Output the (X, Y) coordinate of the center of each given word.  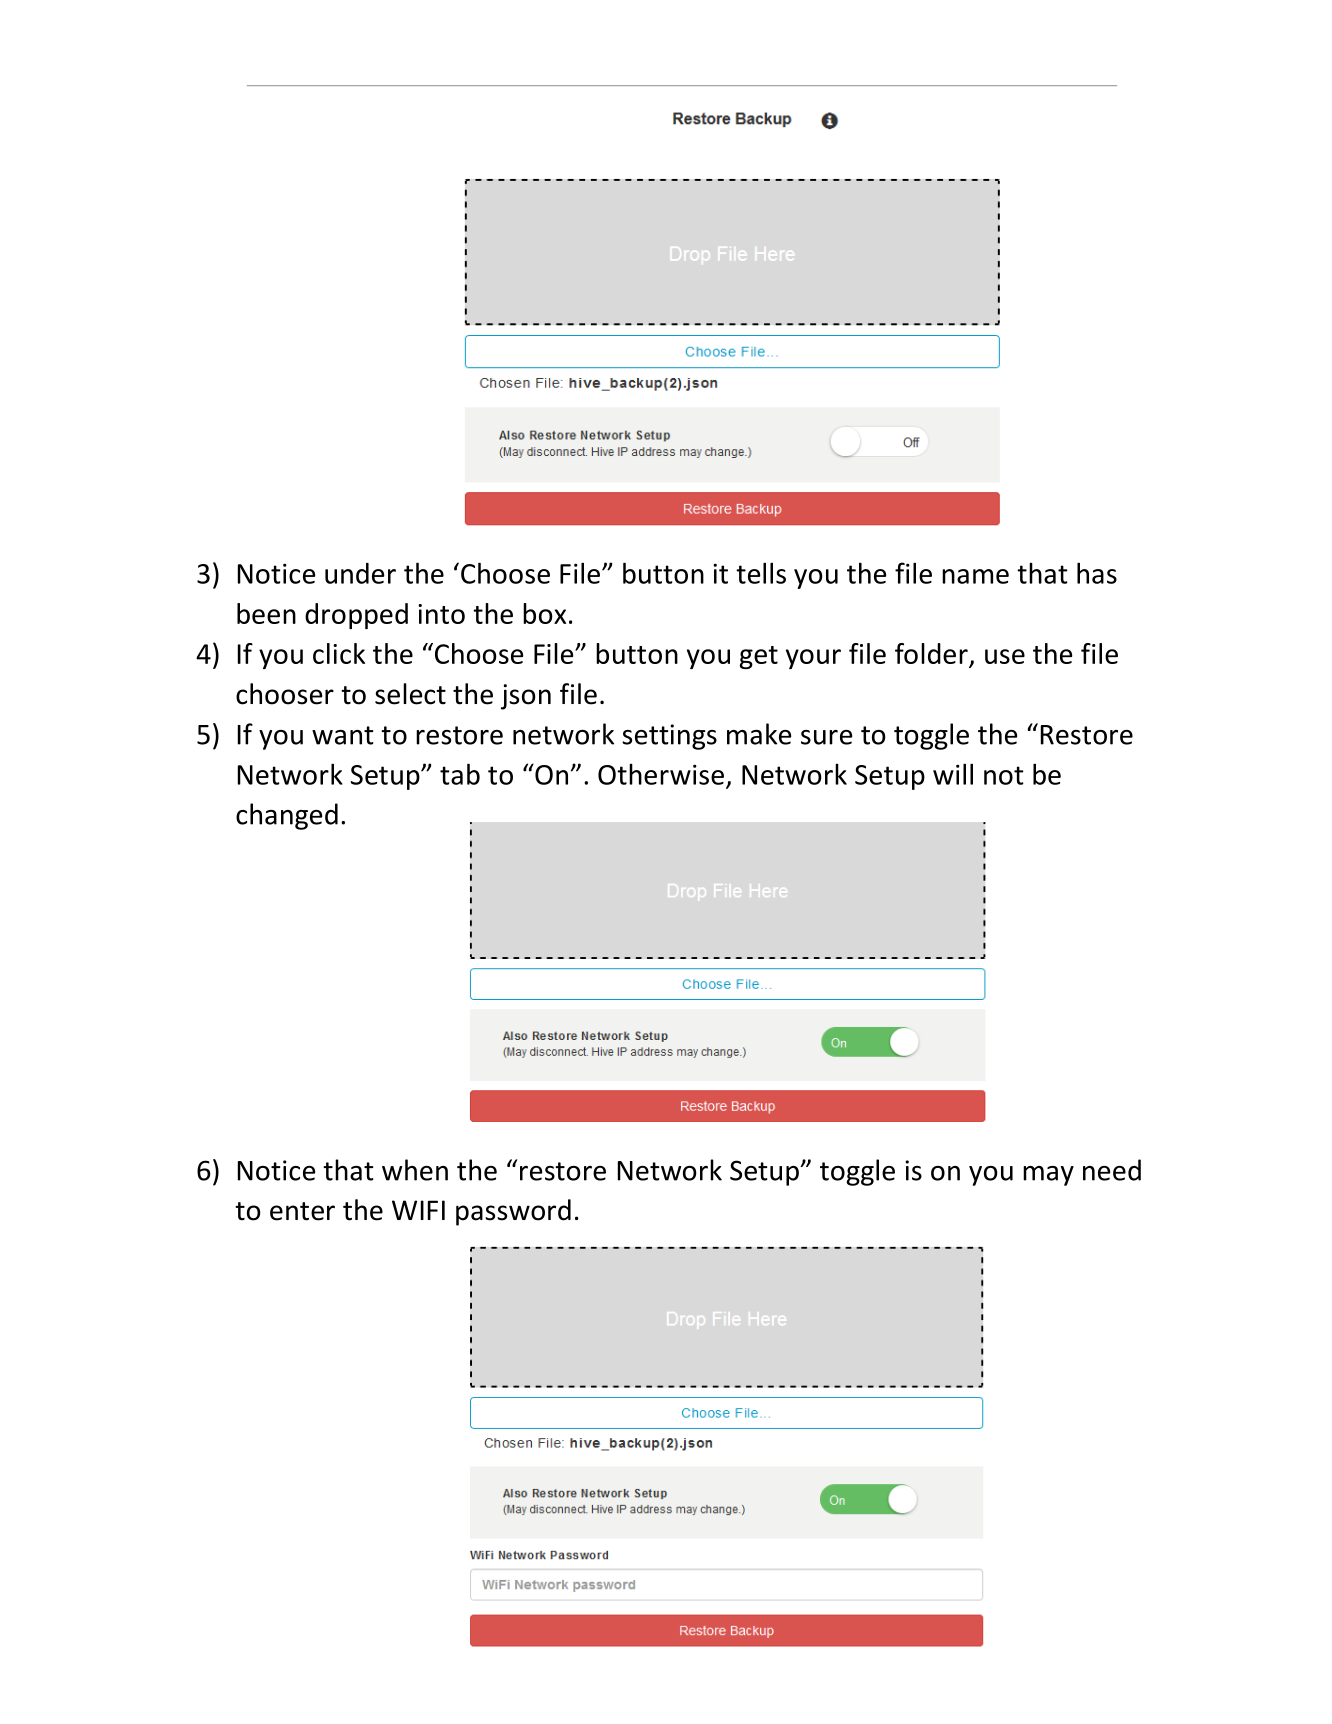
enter (302, 1211)
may (1048, 1176)
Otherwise (661, 774)
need (1112, 1170)
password (513, 1212)
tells (761, 573)
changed (287, 816)
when (415, 1170)
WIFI (418, 1210)
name (975, 576)
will (953, 774)
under (360, 573)
